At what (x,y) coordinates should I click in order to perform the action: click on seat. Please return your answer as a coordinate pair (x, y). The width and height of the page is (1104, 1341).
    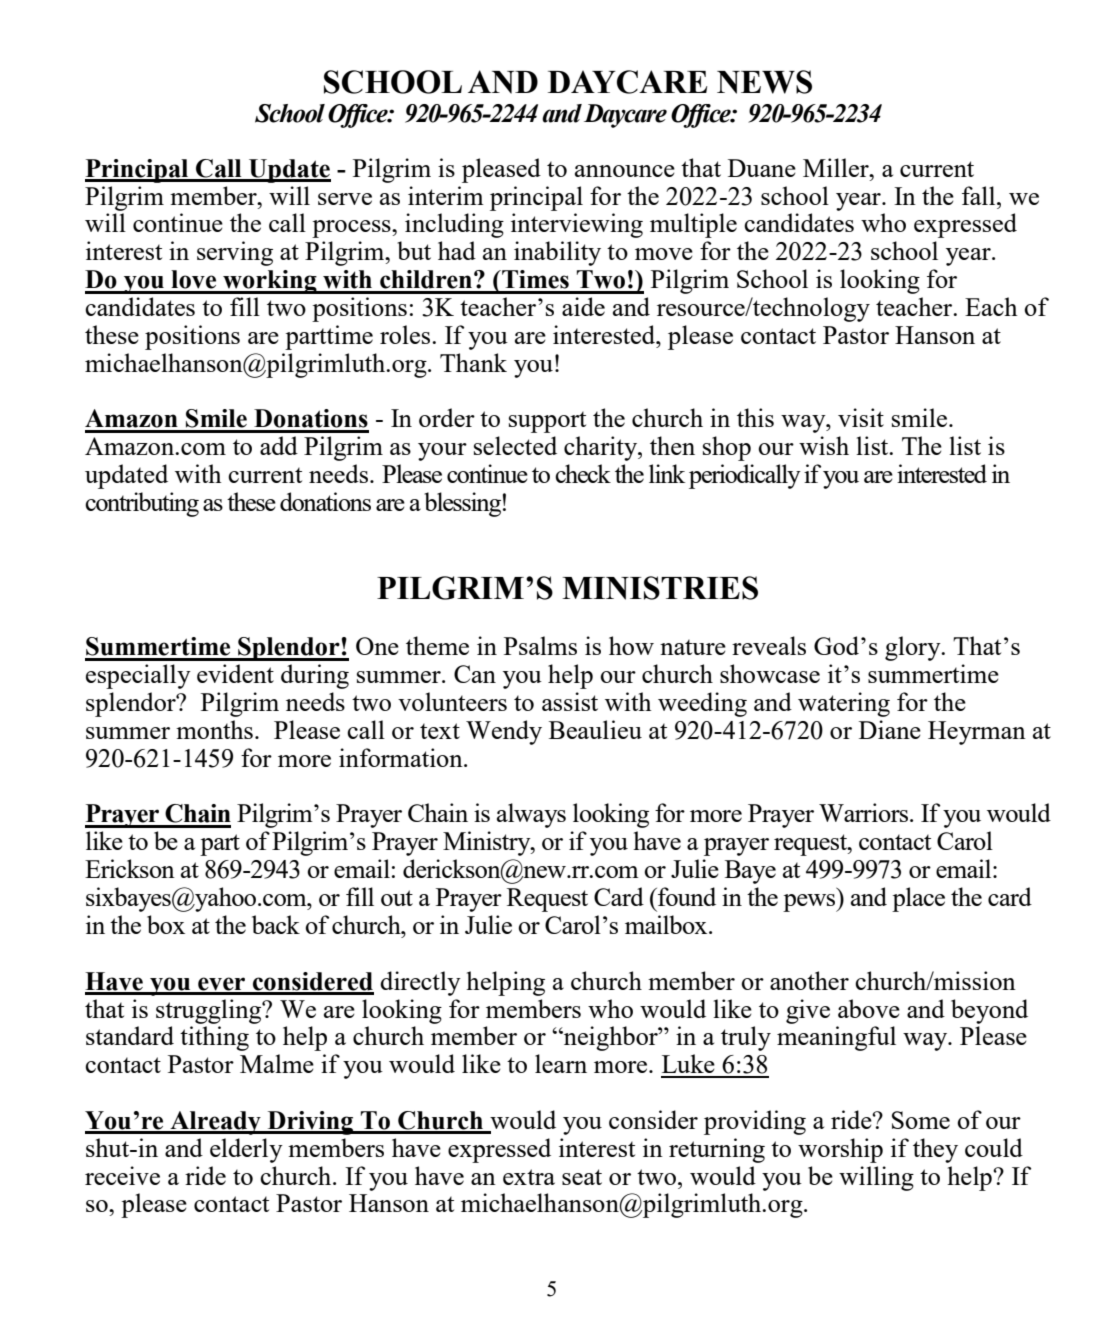
    Looking at the image, I should click on (582, 1177).
